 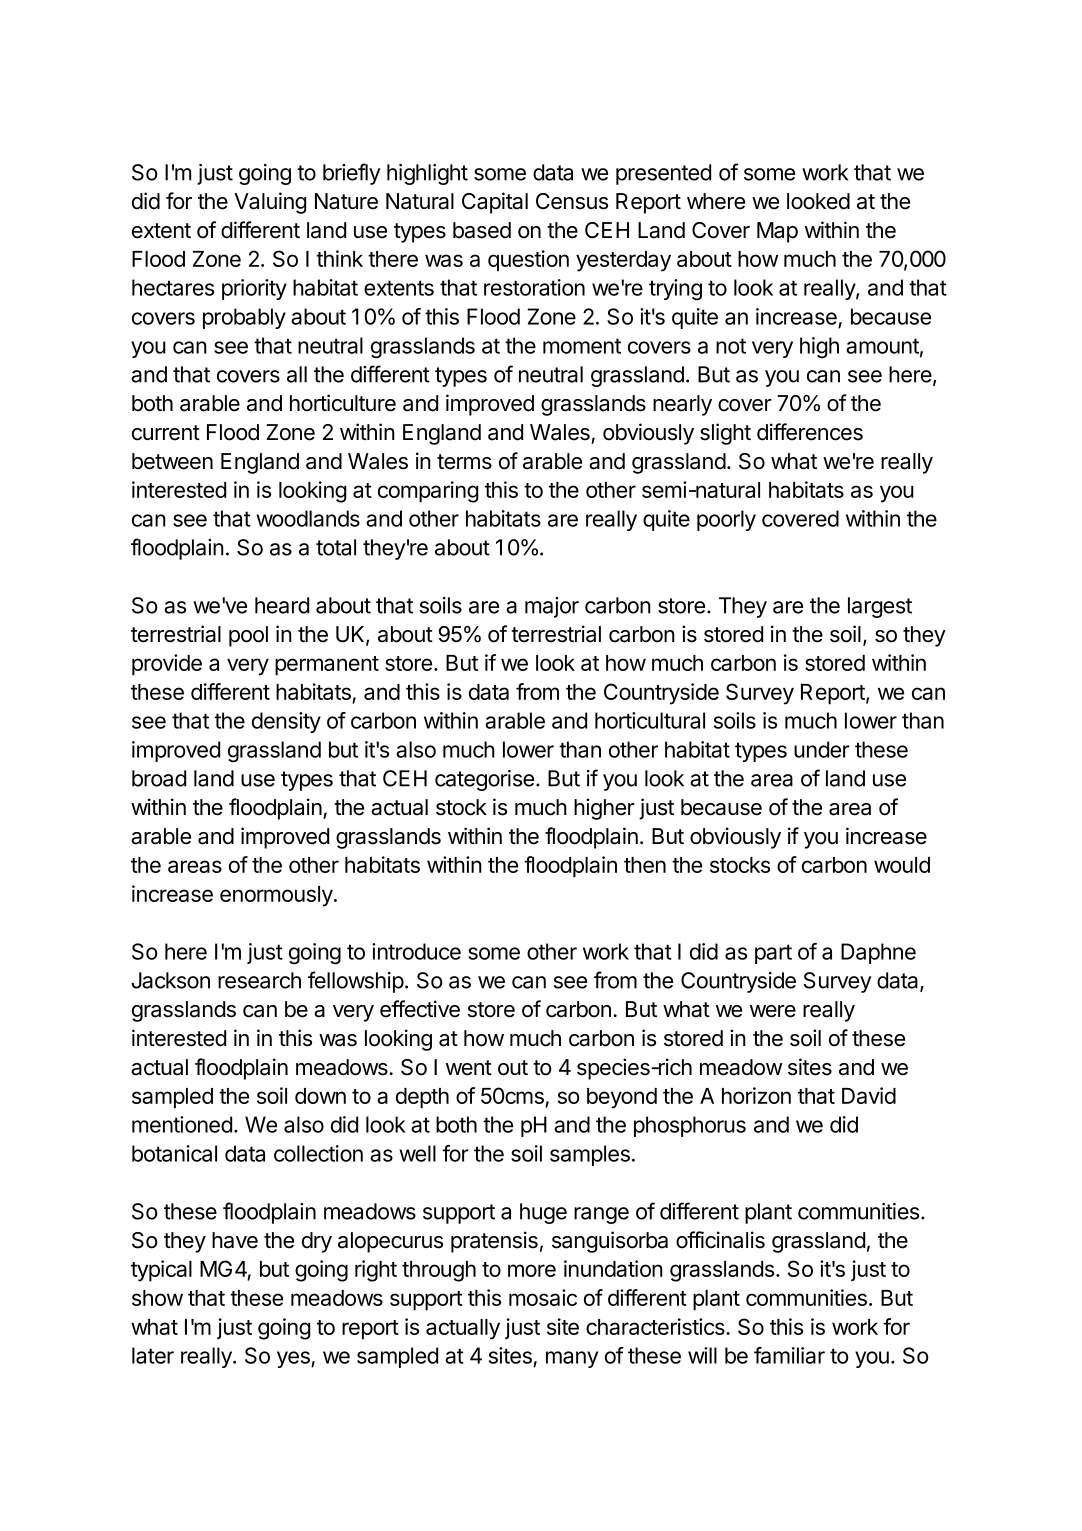 I want to click on show, so click(x=157, y=1298).
